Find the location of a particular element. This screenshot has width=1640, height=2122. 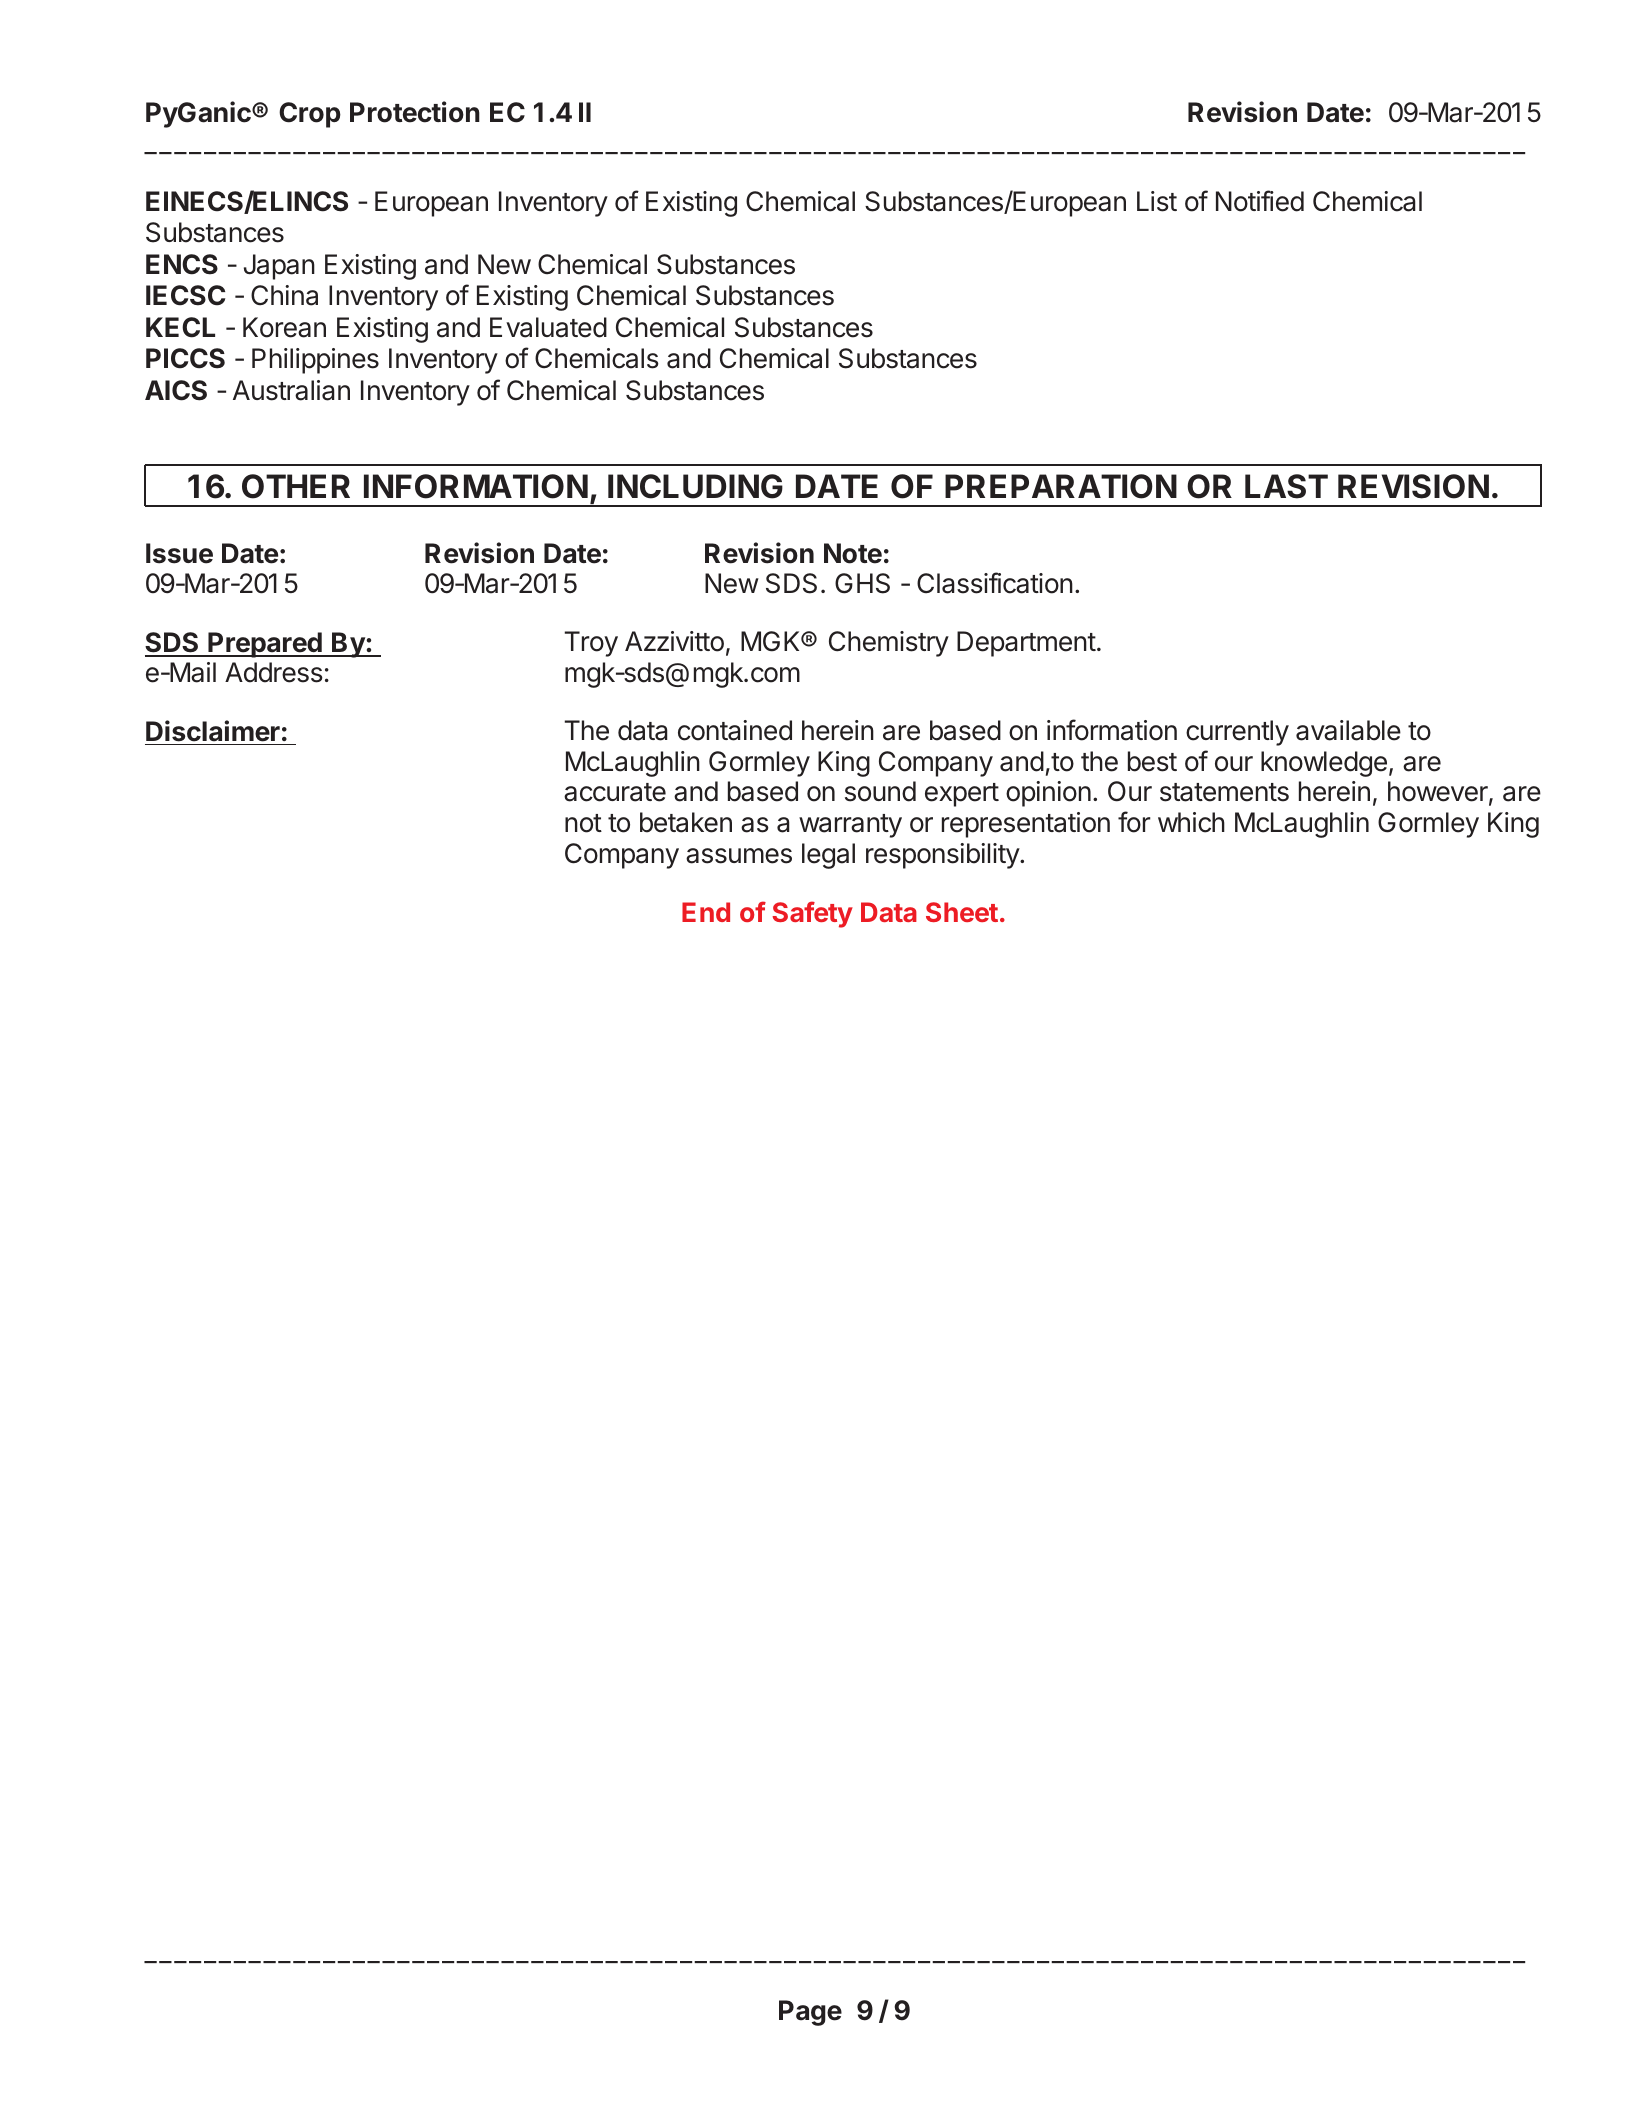

Page is located at coordinates (810, 2013).
